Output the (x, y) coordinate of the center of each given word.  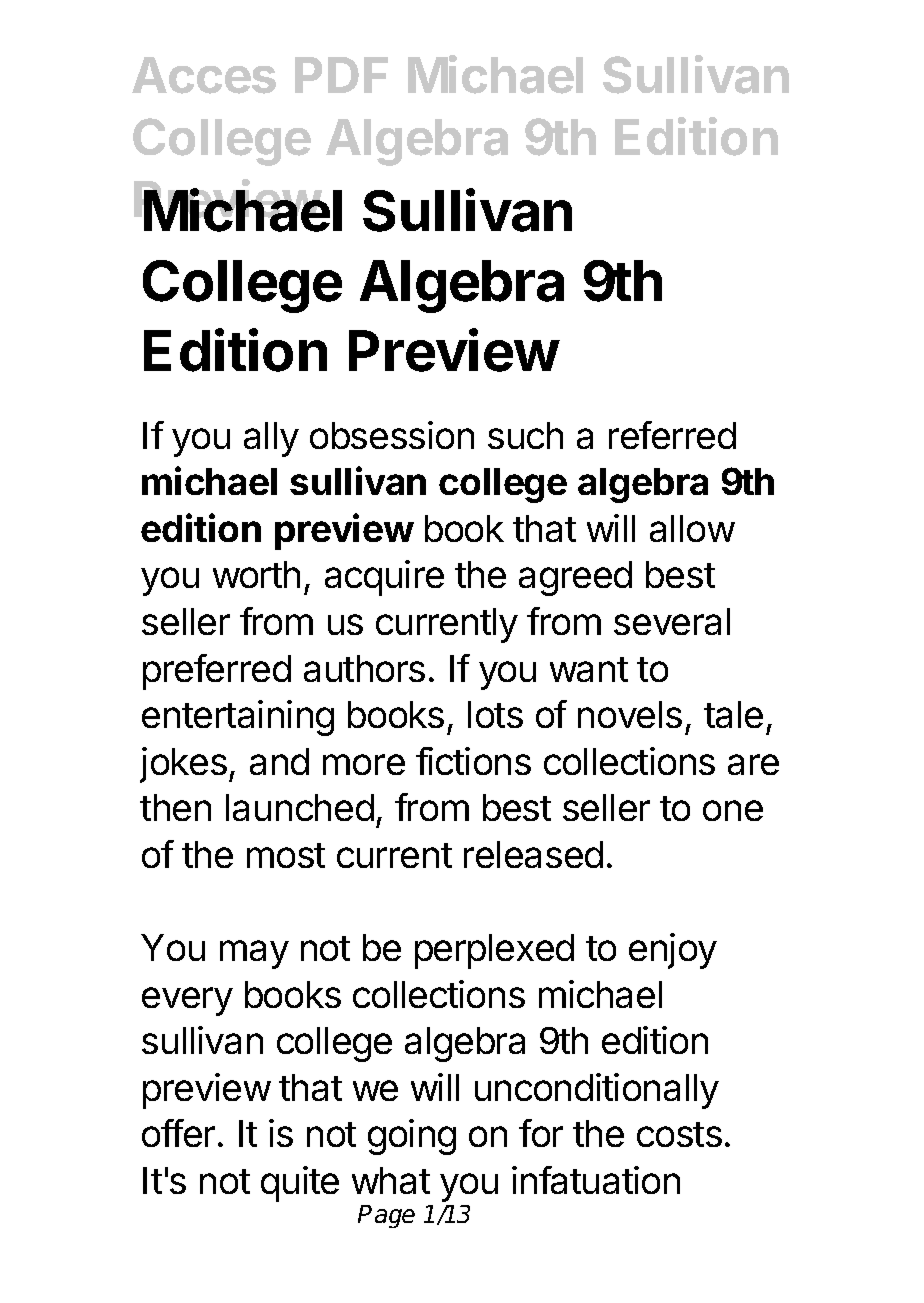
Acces (204, 75)
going (412, 1137)
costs (679, 1134)
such (525, 435)
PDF (341, 75)
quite (300, 1184)
